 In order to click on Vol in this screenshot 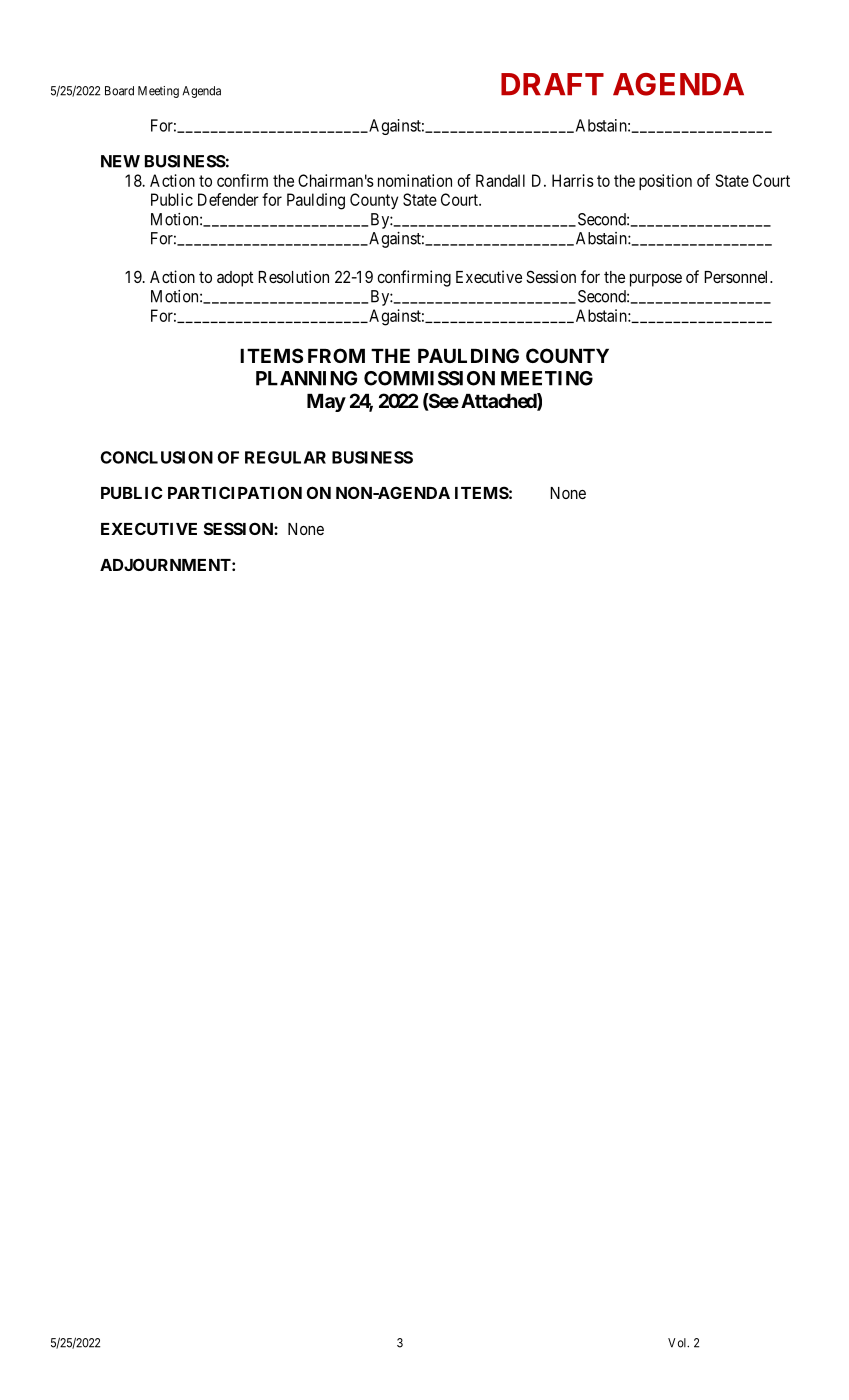, I will do `click(678, 1343)`.
